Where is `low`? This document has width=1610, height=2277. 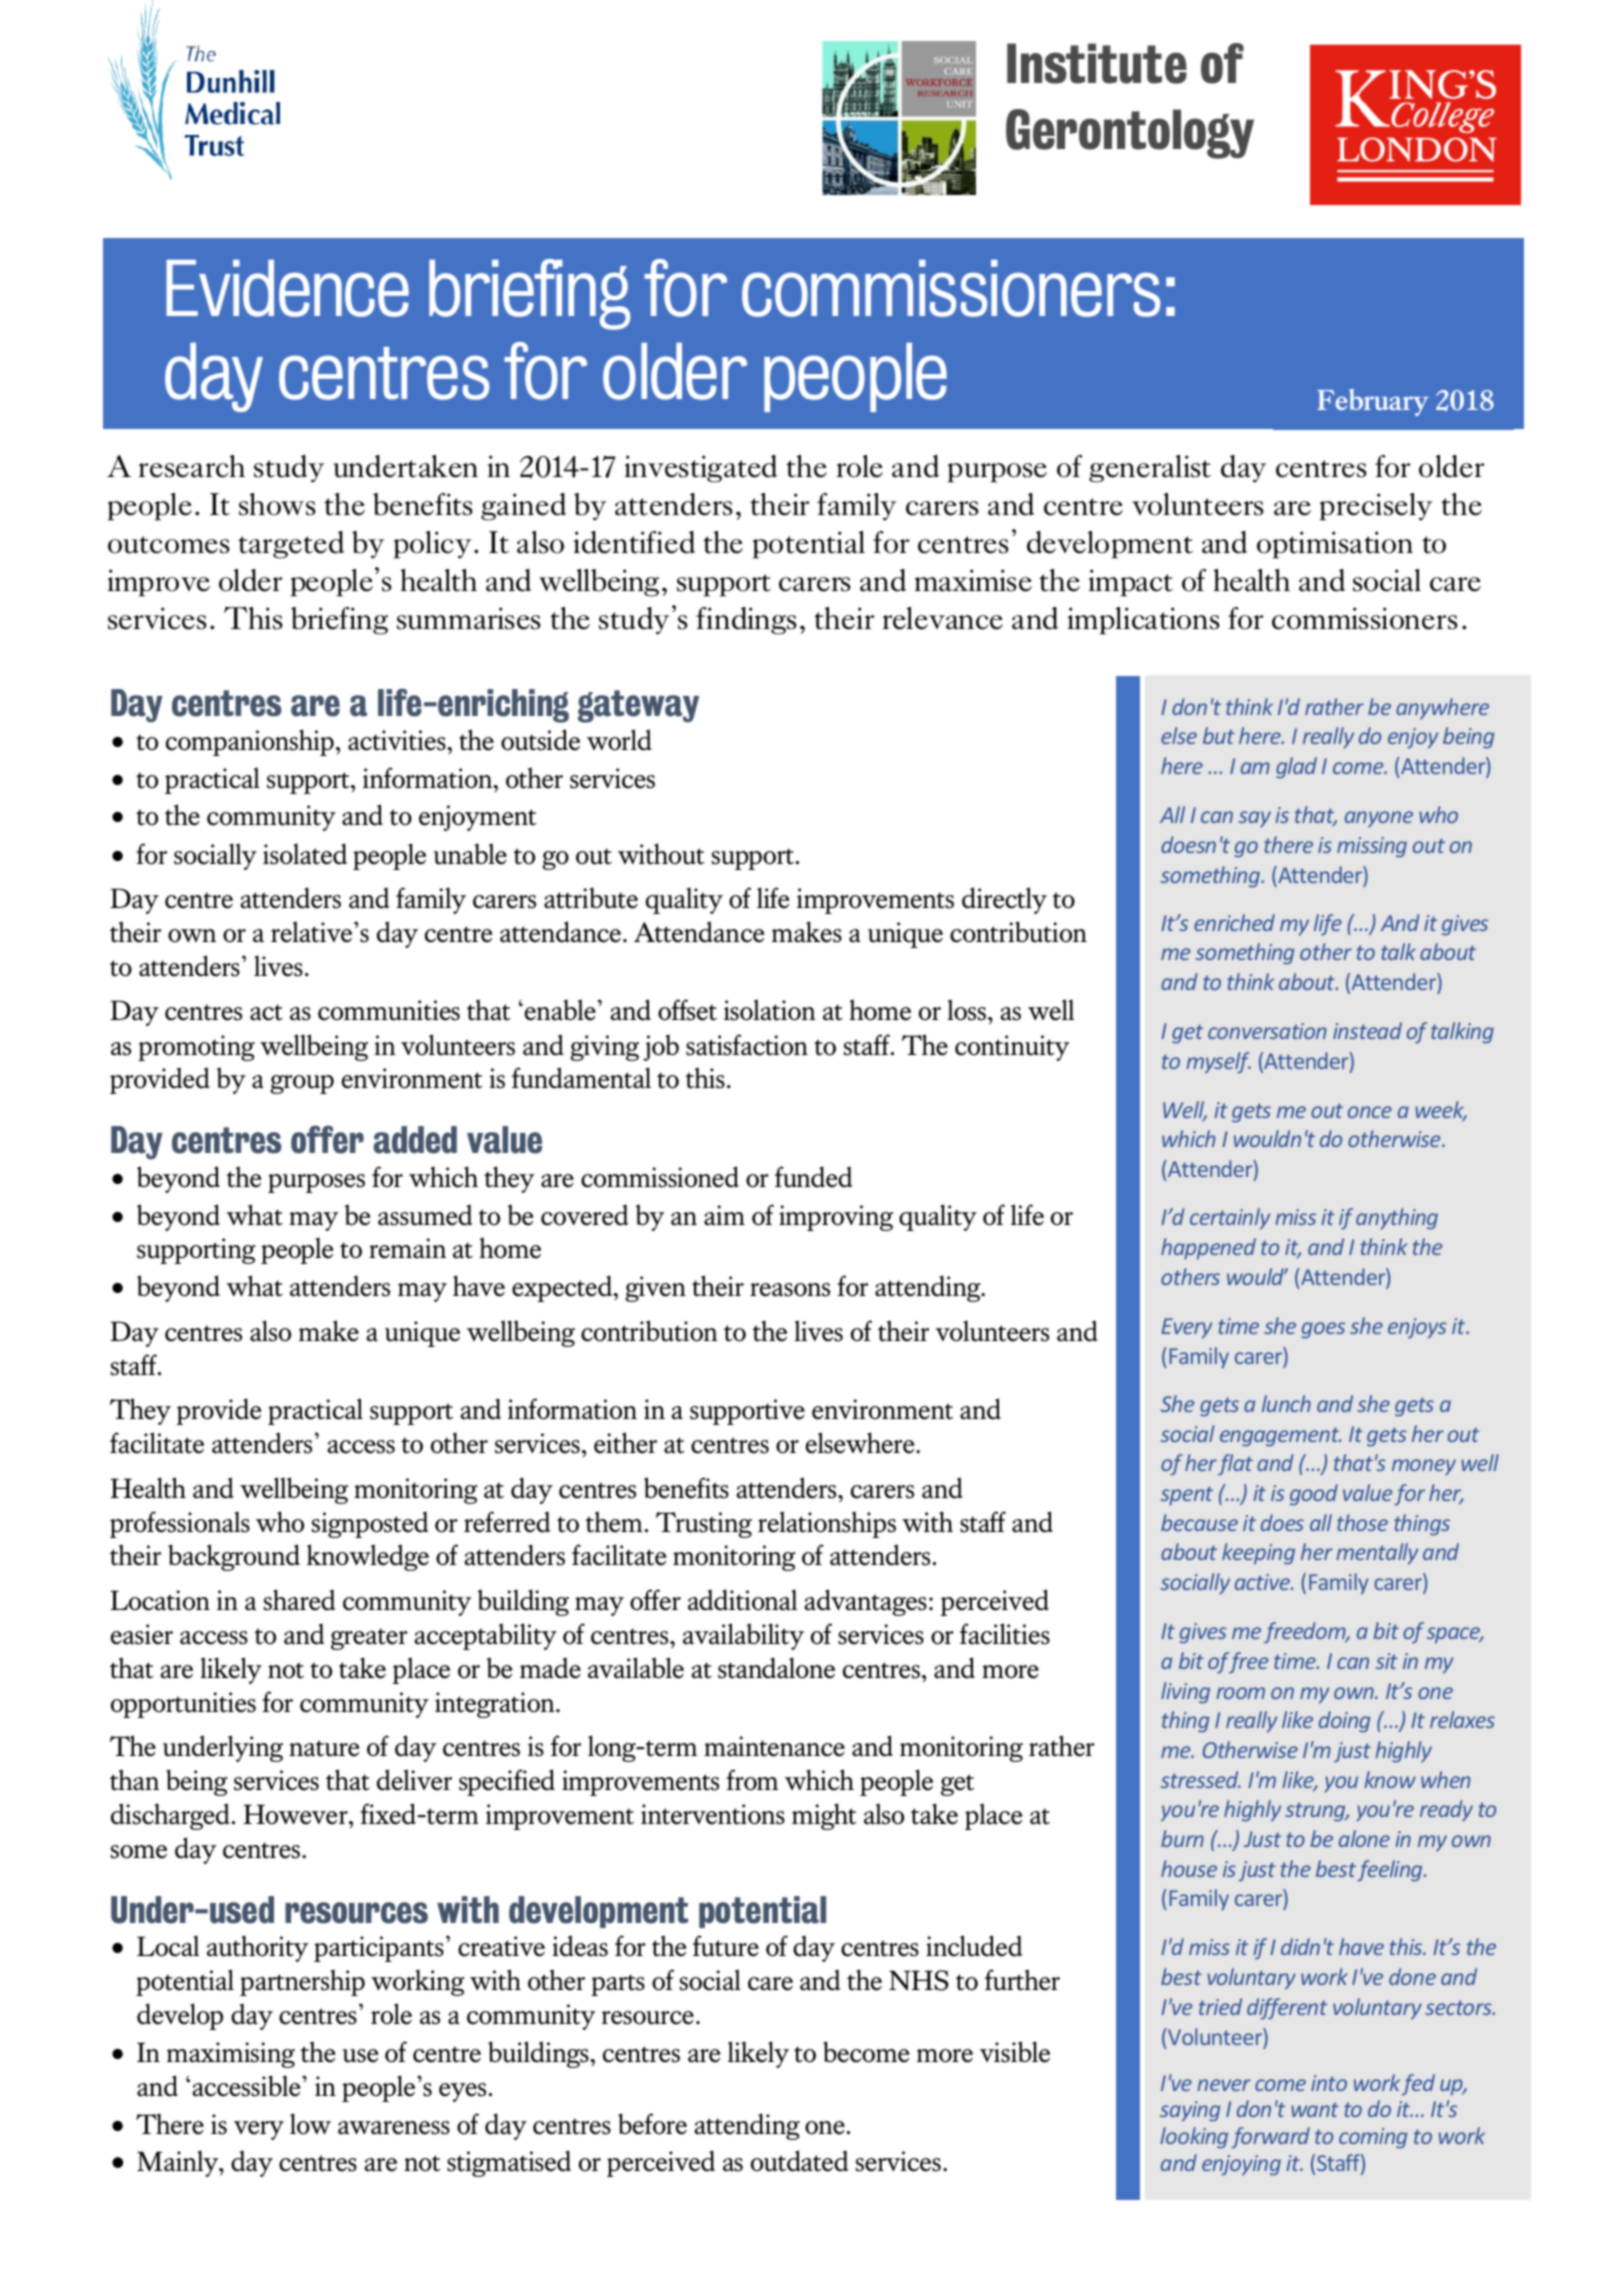
low is located at coordinates (310, 2124).
